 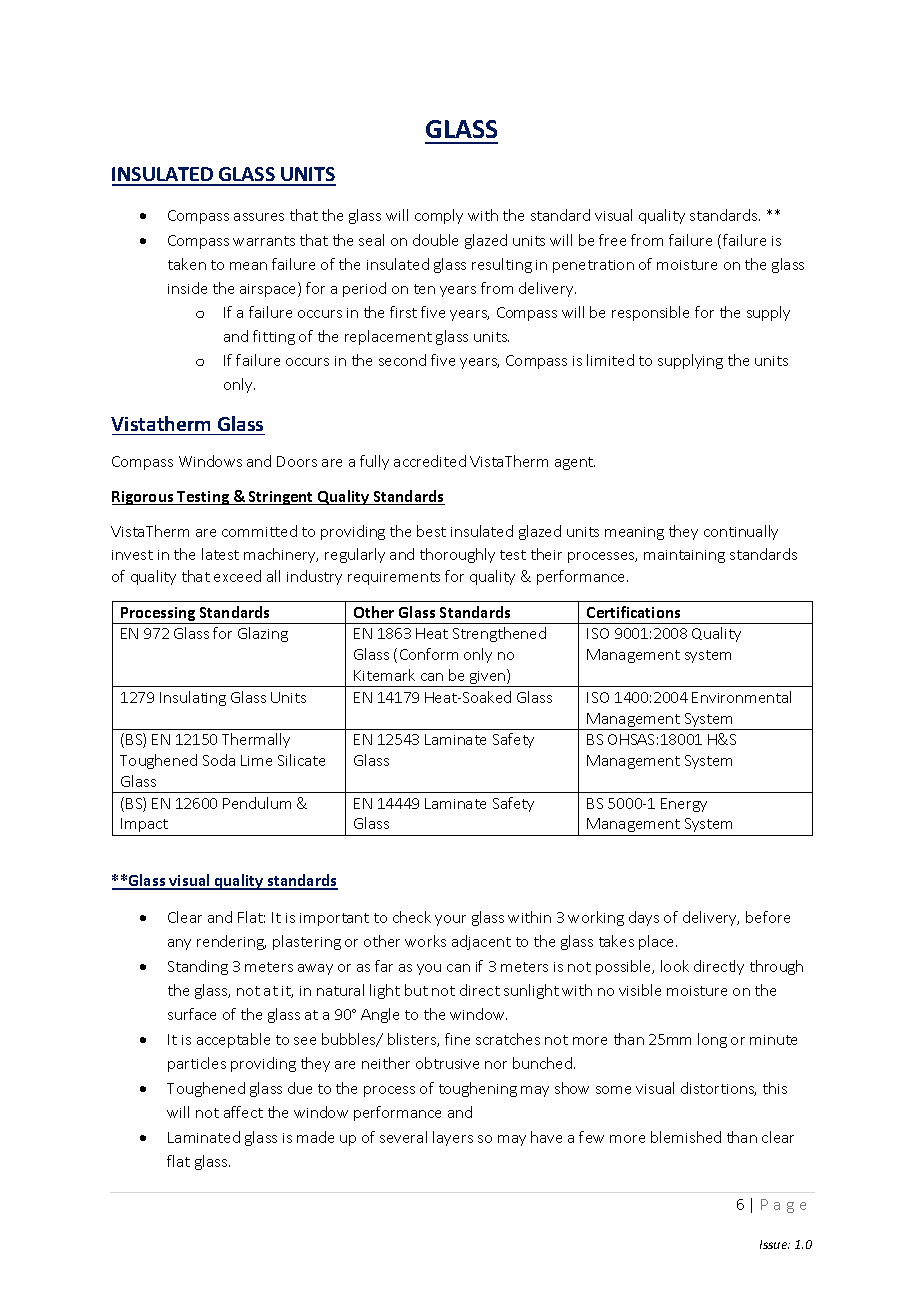 What do you see at coordinates (457, 555) in the page?
I see `thoroughly` at bounding box center [457, 555].
